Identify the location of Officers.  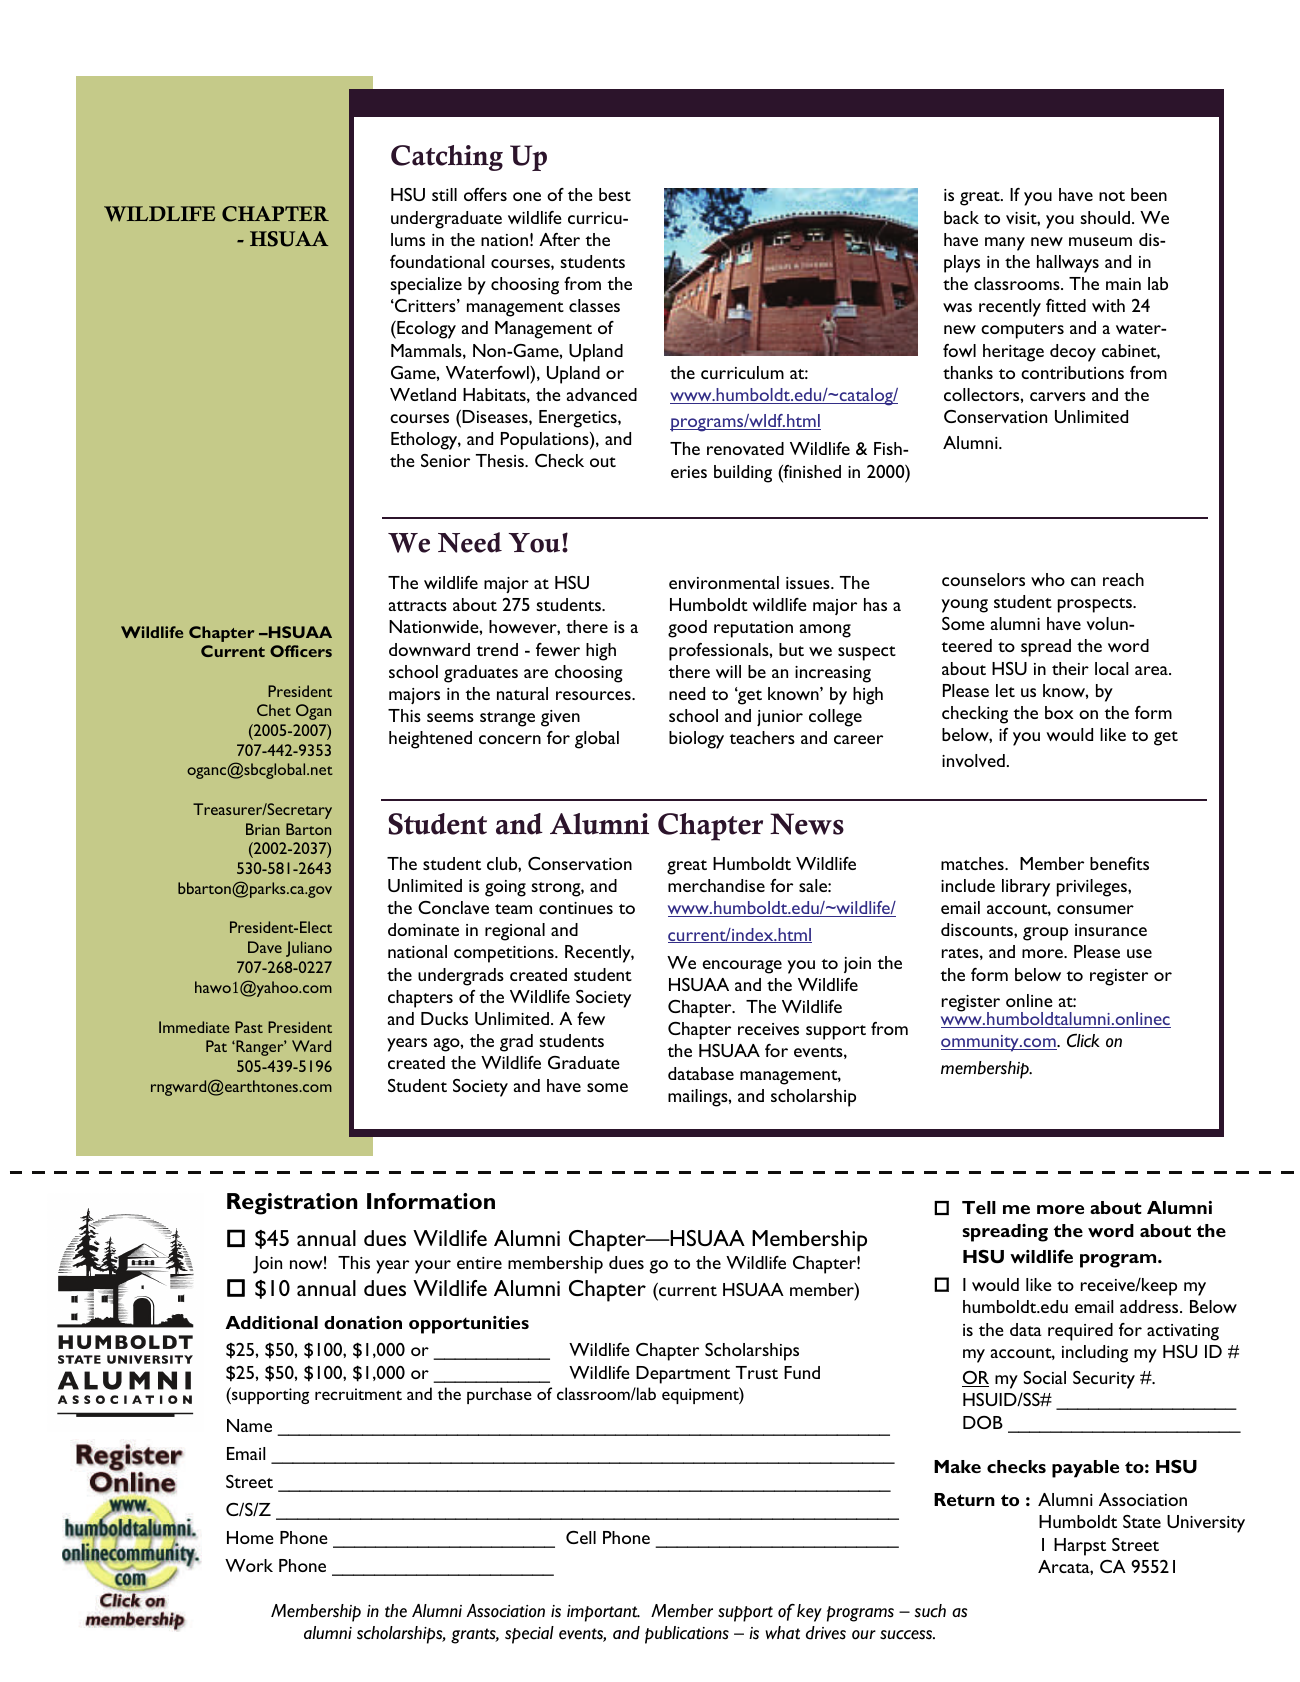
(301, 651).
